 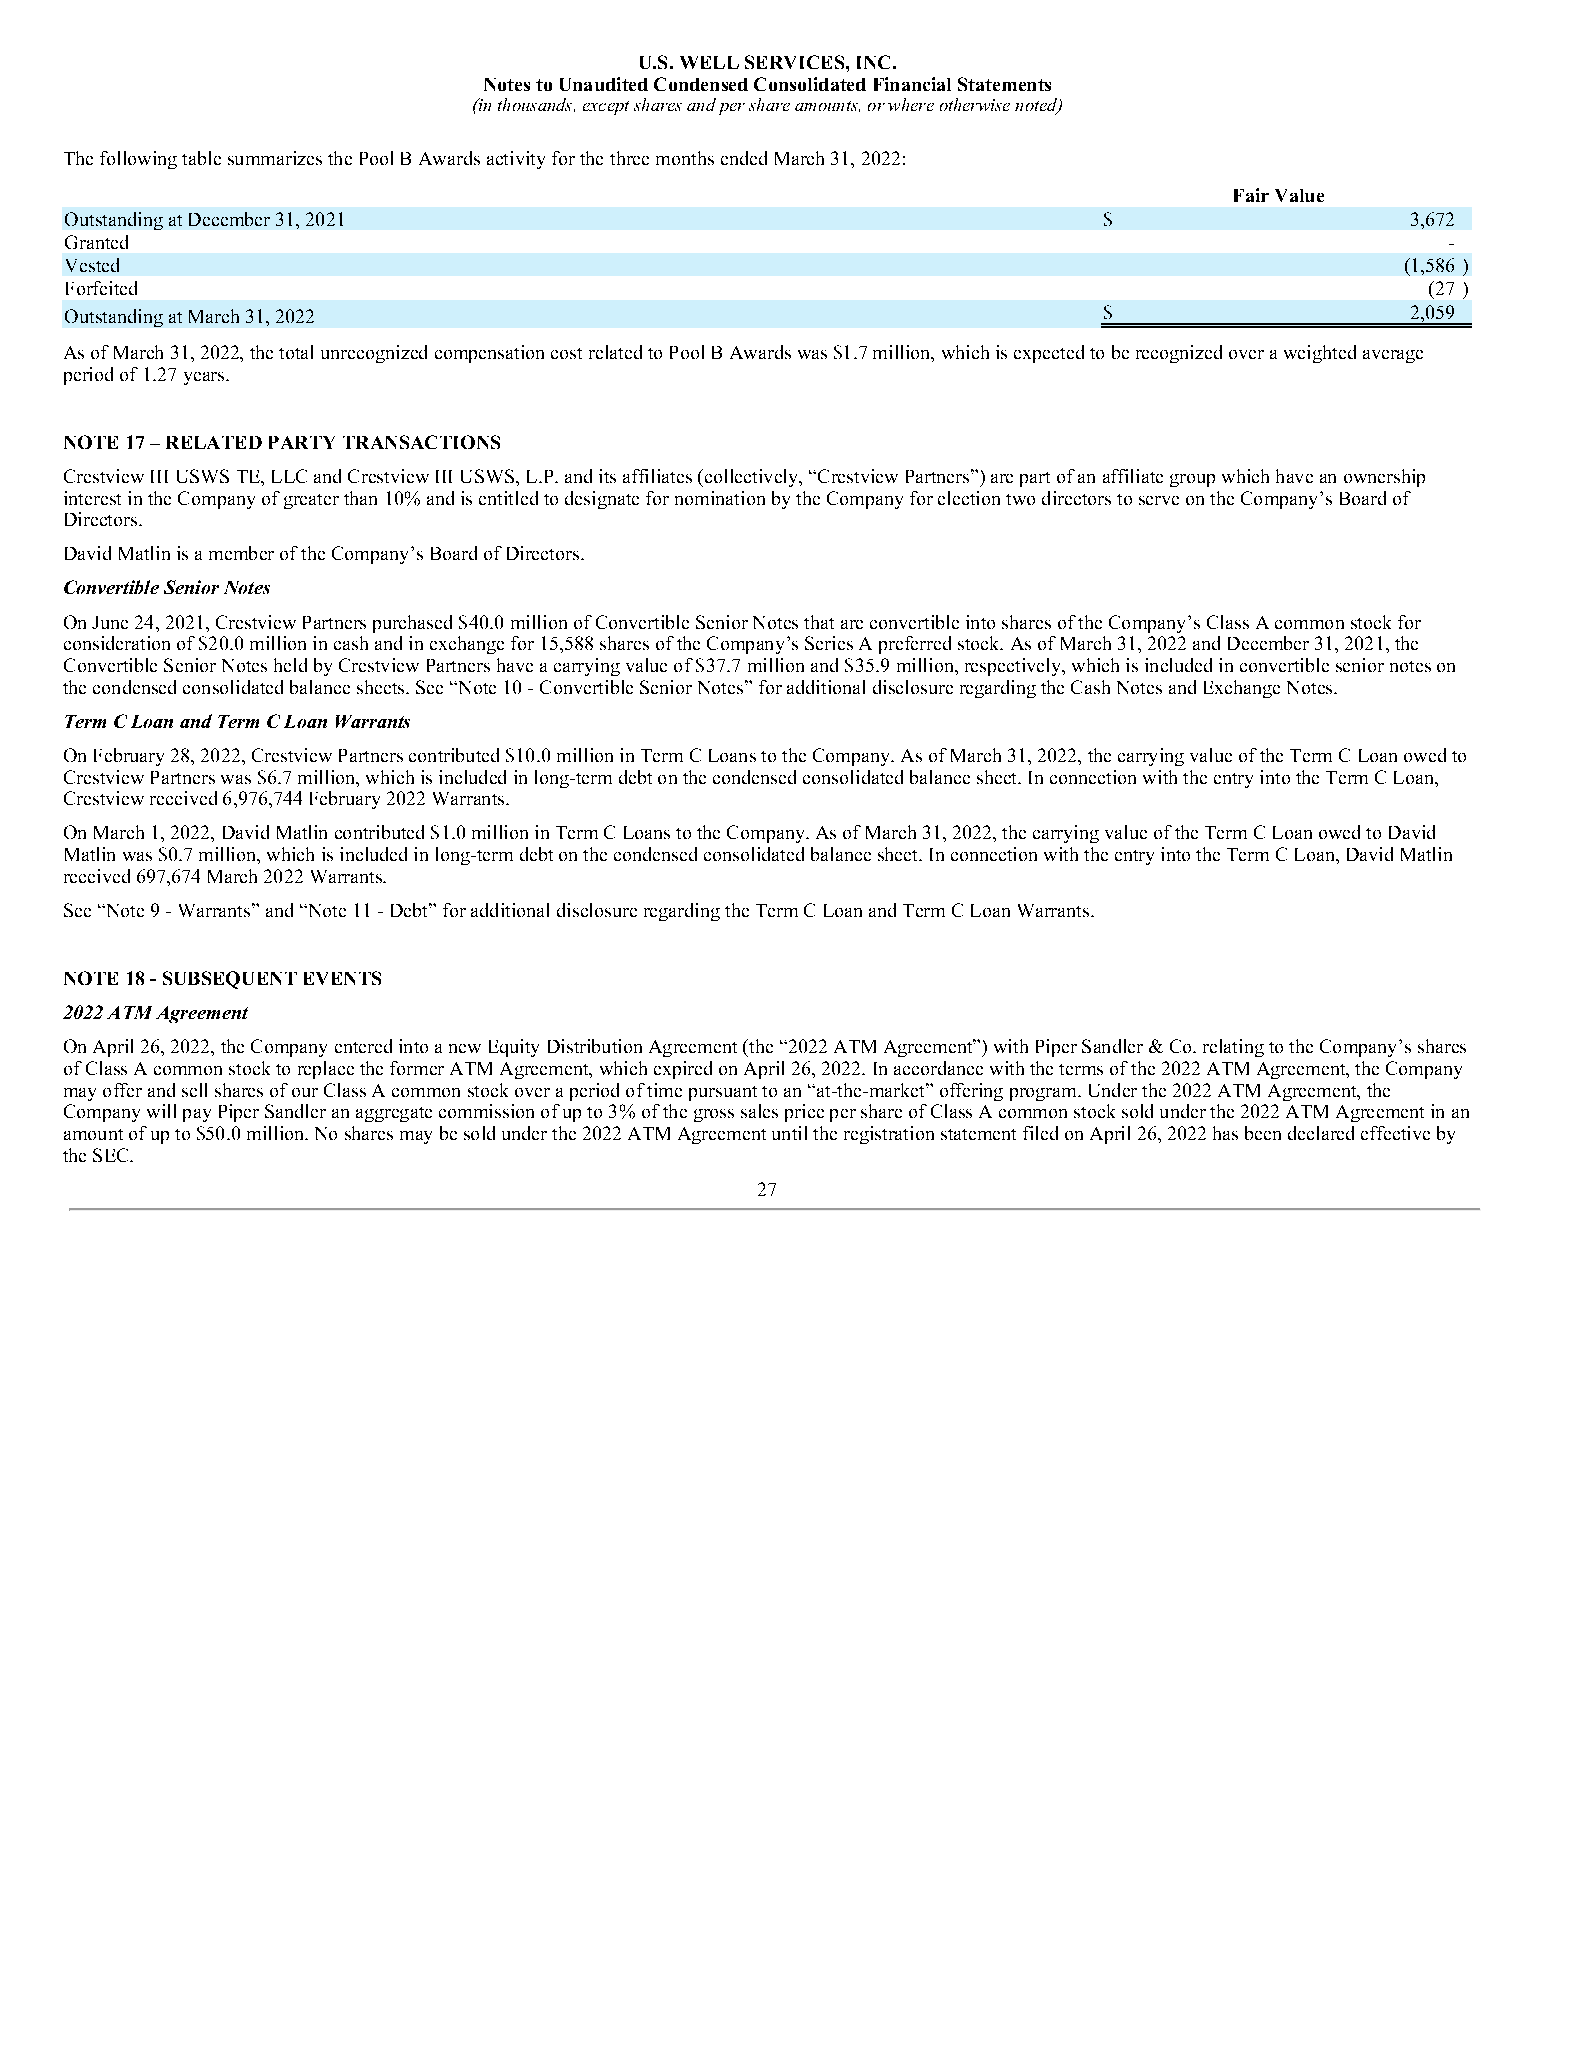 I want to click on member, so click(x=241, y=553).
